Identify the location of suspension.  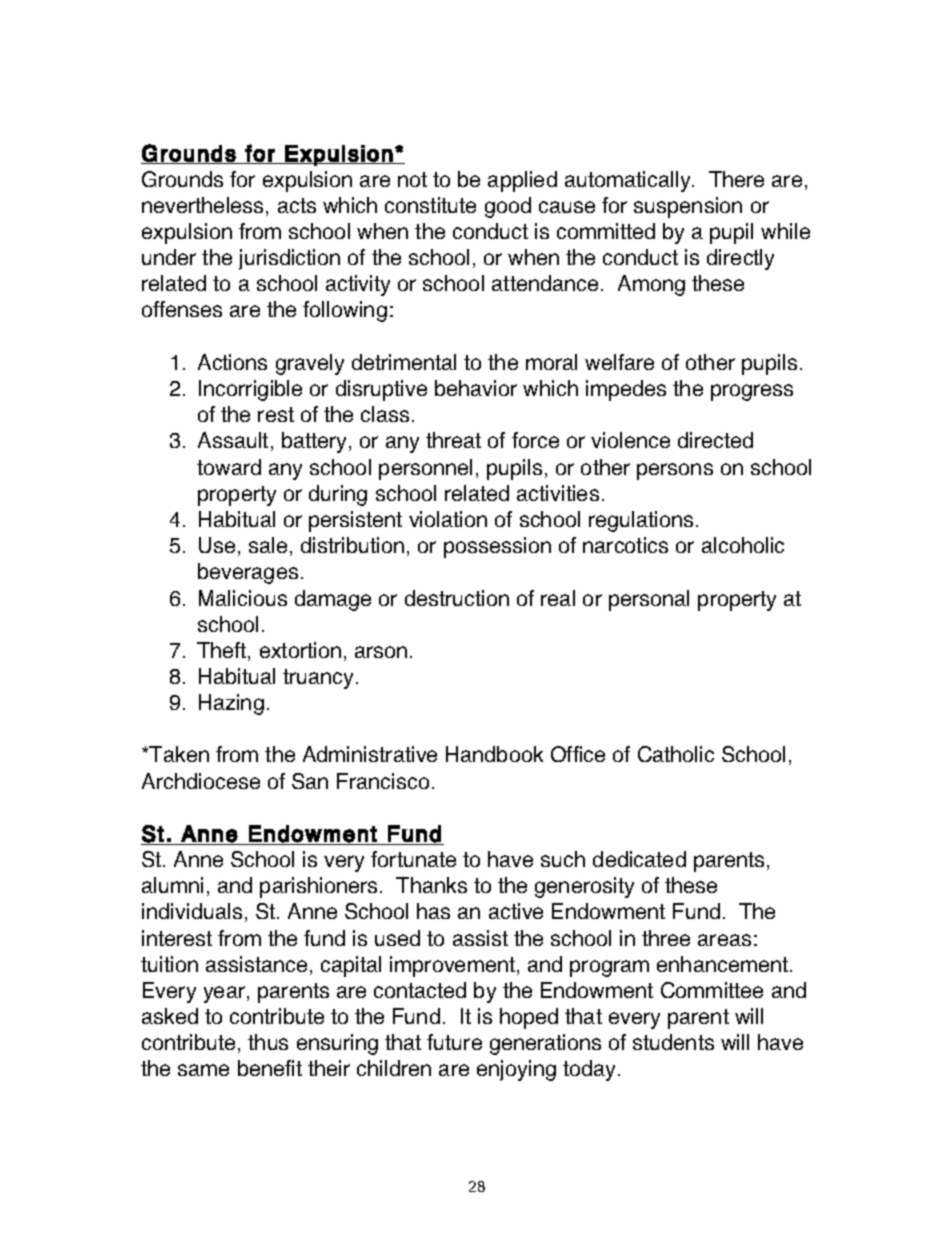
(688, 207).
